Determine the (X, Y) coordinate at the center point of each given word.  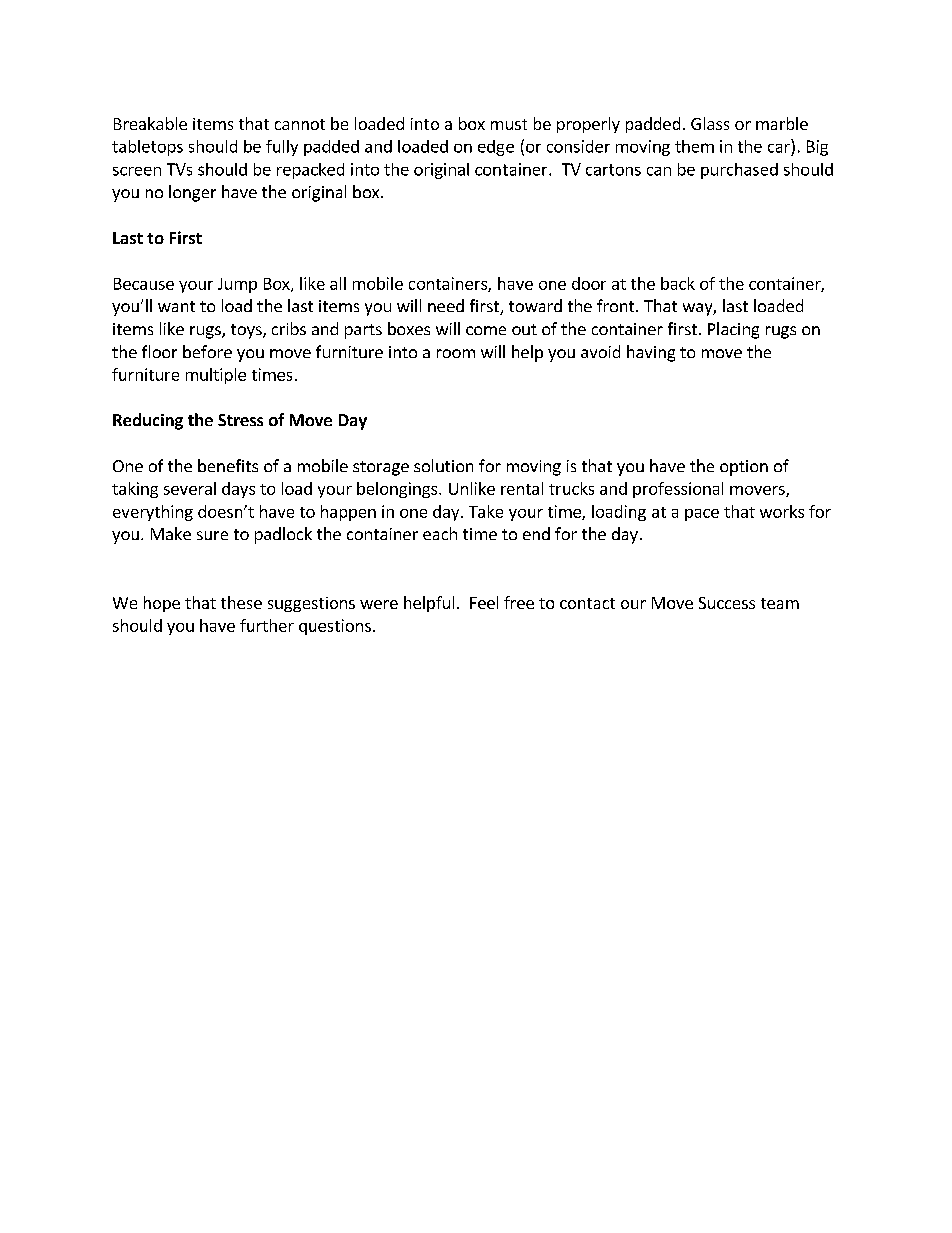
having (651, 353)
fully (282, 148)
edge (496, 148)
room (456, 353)
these (241, 602)
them (694, 146)
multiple (216, 376)
